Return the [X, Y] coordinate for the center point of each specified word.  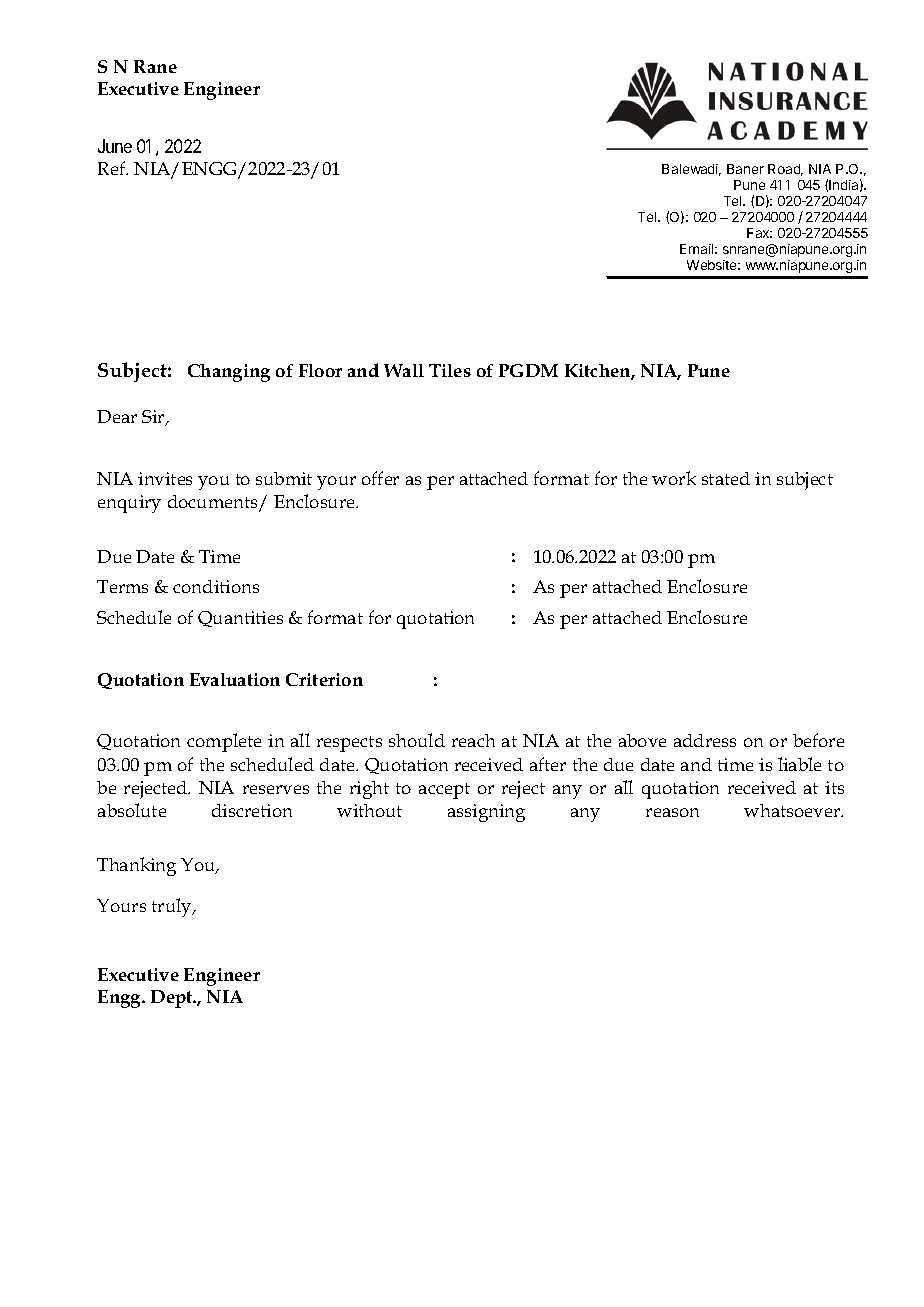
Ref [113, 168]
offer [380, 478]
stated [726, 478]
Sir [154, 418]
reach [473, 740]
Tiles [450, 370]
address [705, 740]
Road [785, 170]
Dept [173, 999]
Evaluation [235, 679]
